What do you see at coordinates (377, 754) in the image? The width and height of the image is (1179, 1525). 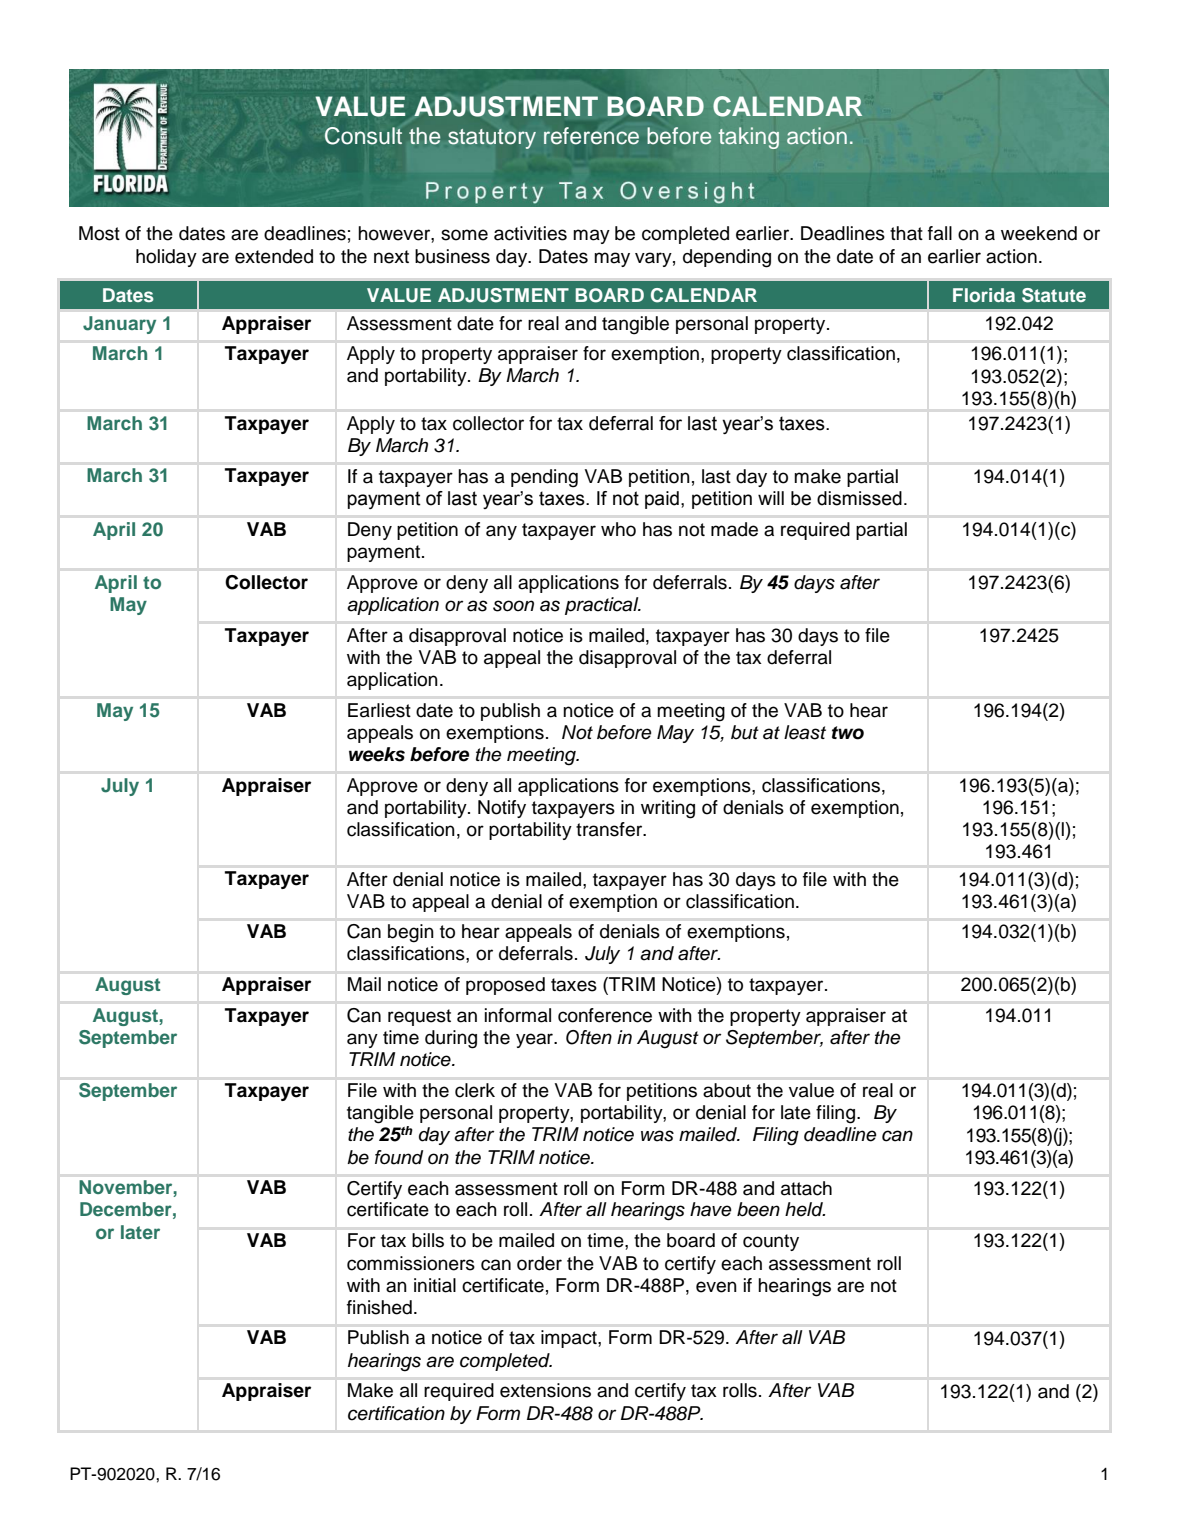 I see `weeks` at bounding box center [377, 754].
